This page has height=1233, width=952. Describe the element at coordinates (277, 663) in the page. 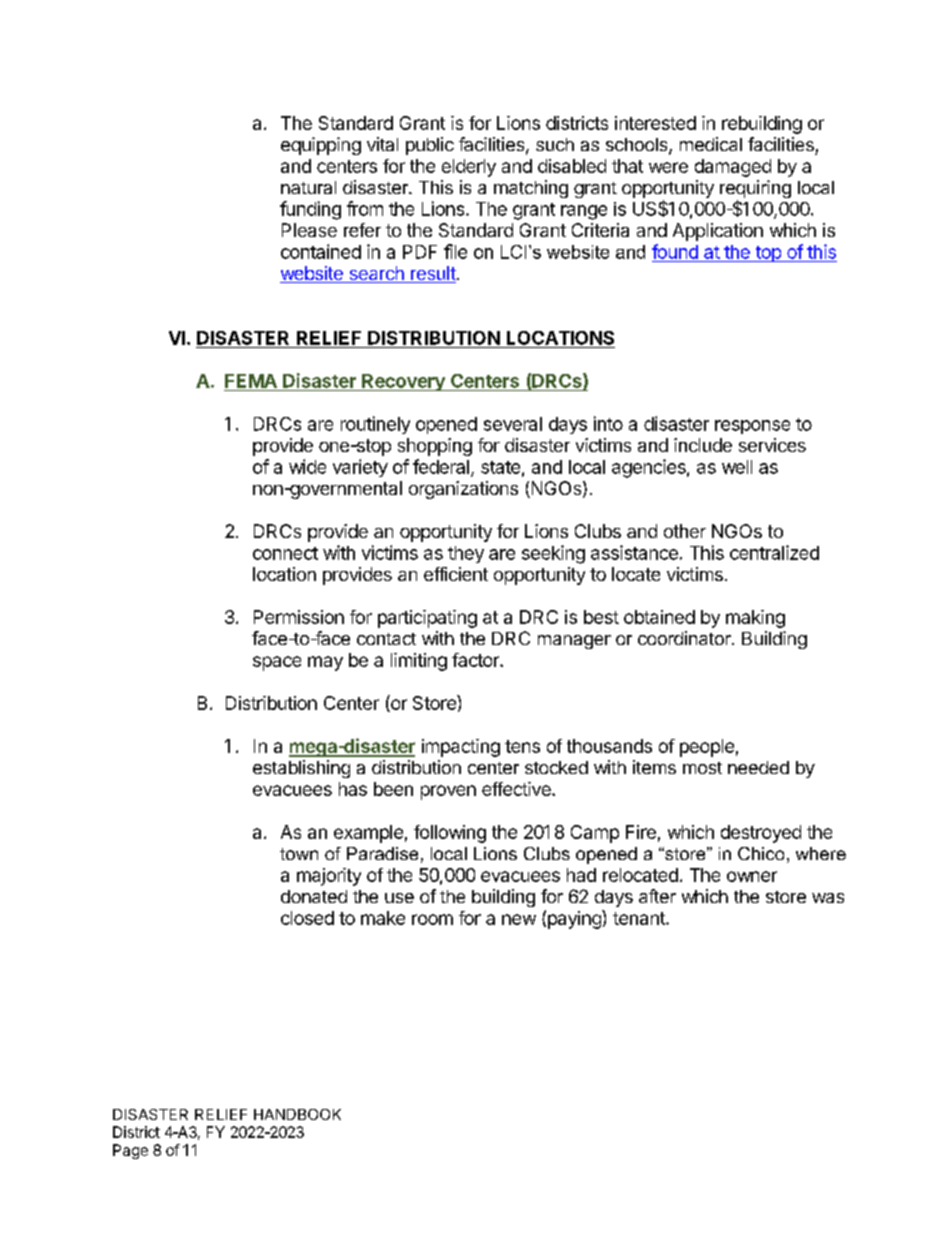

I see `space` at that location.
